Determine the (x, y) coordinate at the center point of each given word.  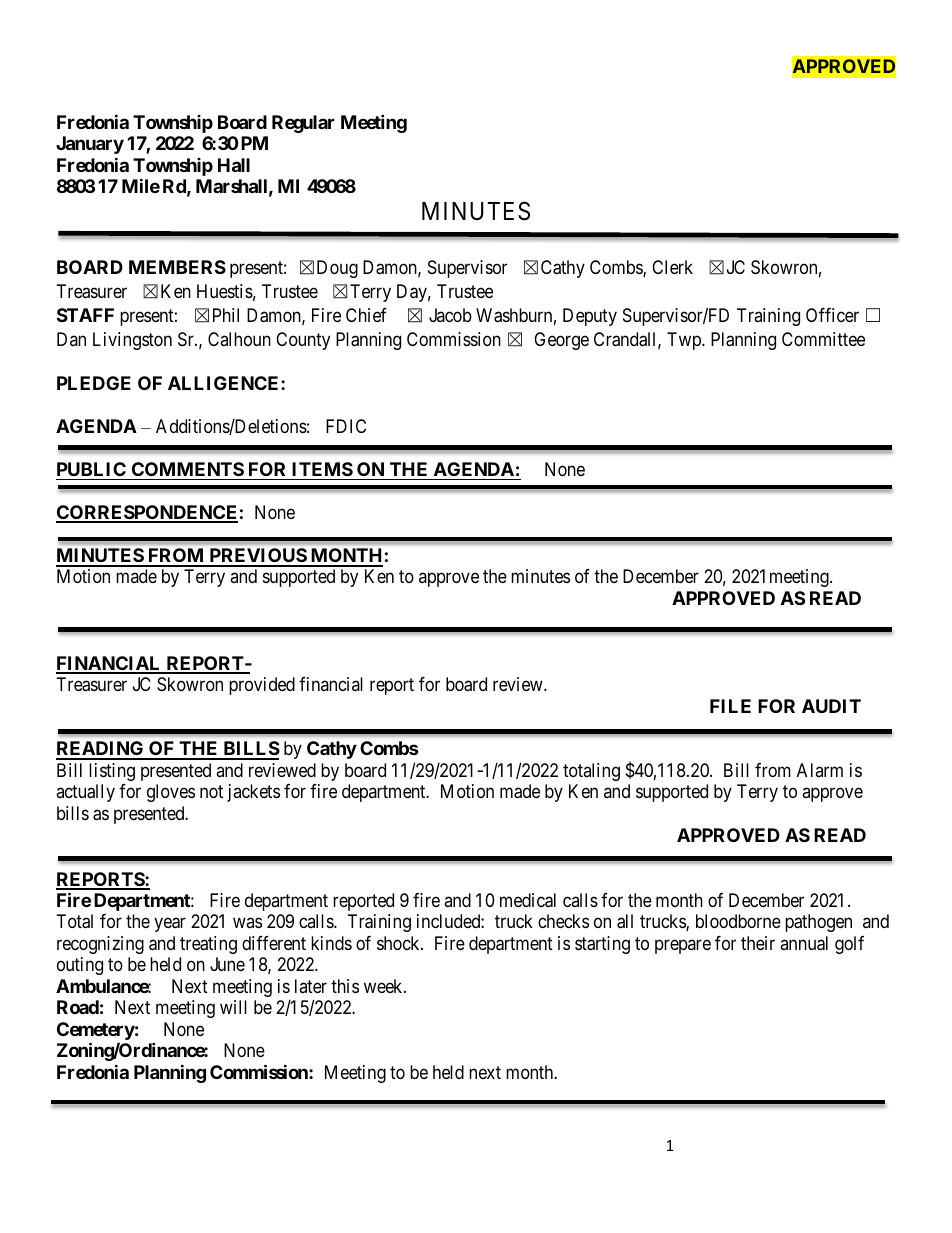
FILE (730, 706)
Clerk (672, 267)
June (227, 964)
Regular (303, 124)
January (90, 145)
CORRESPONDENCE (147, 513)
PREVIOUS (257, 557)
